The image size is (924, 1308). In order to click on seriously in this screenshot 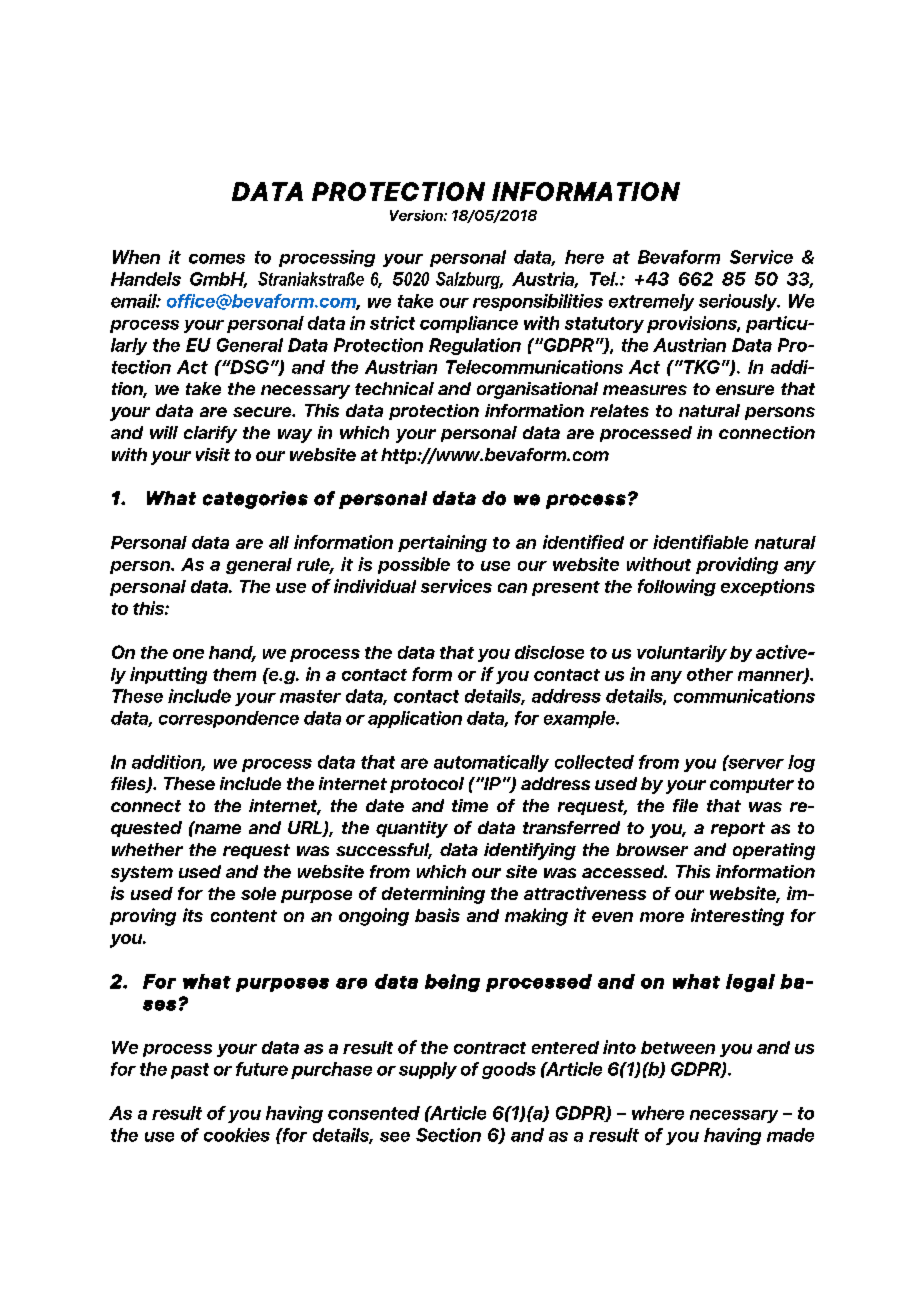, I will do `click(739, 302)`.
